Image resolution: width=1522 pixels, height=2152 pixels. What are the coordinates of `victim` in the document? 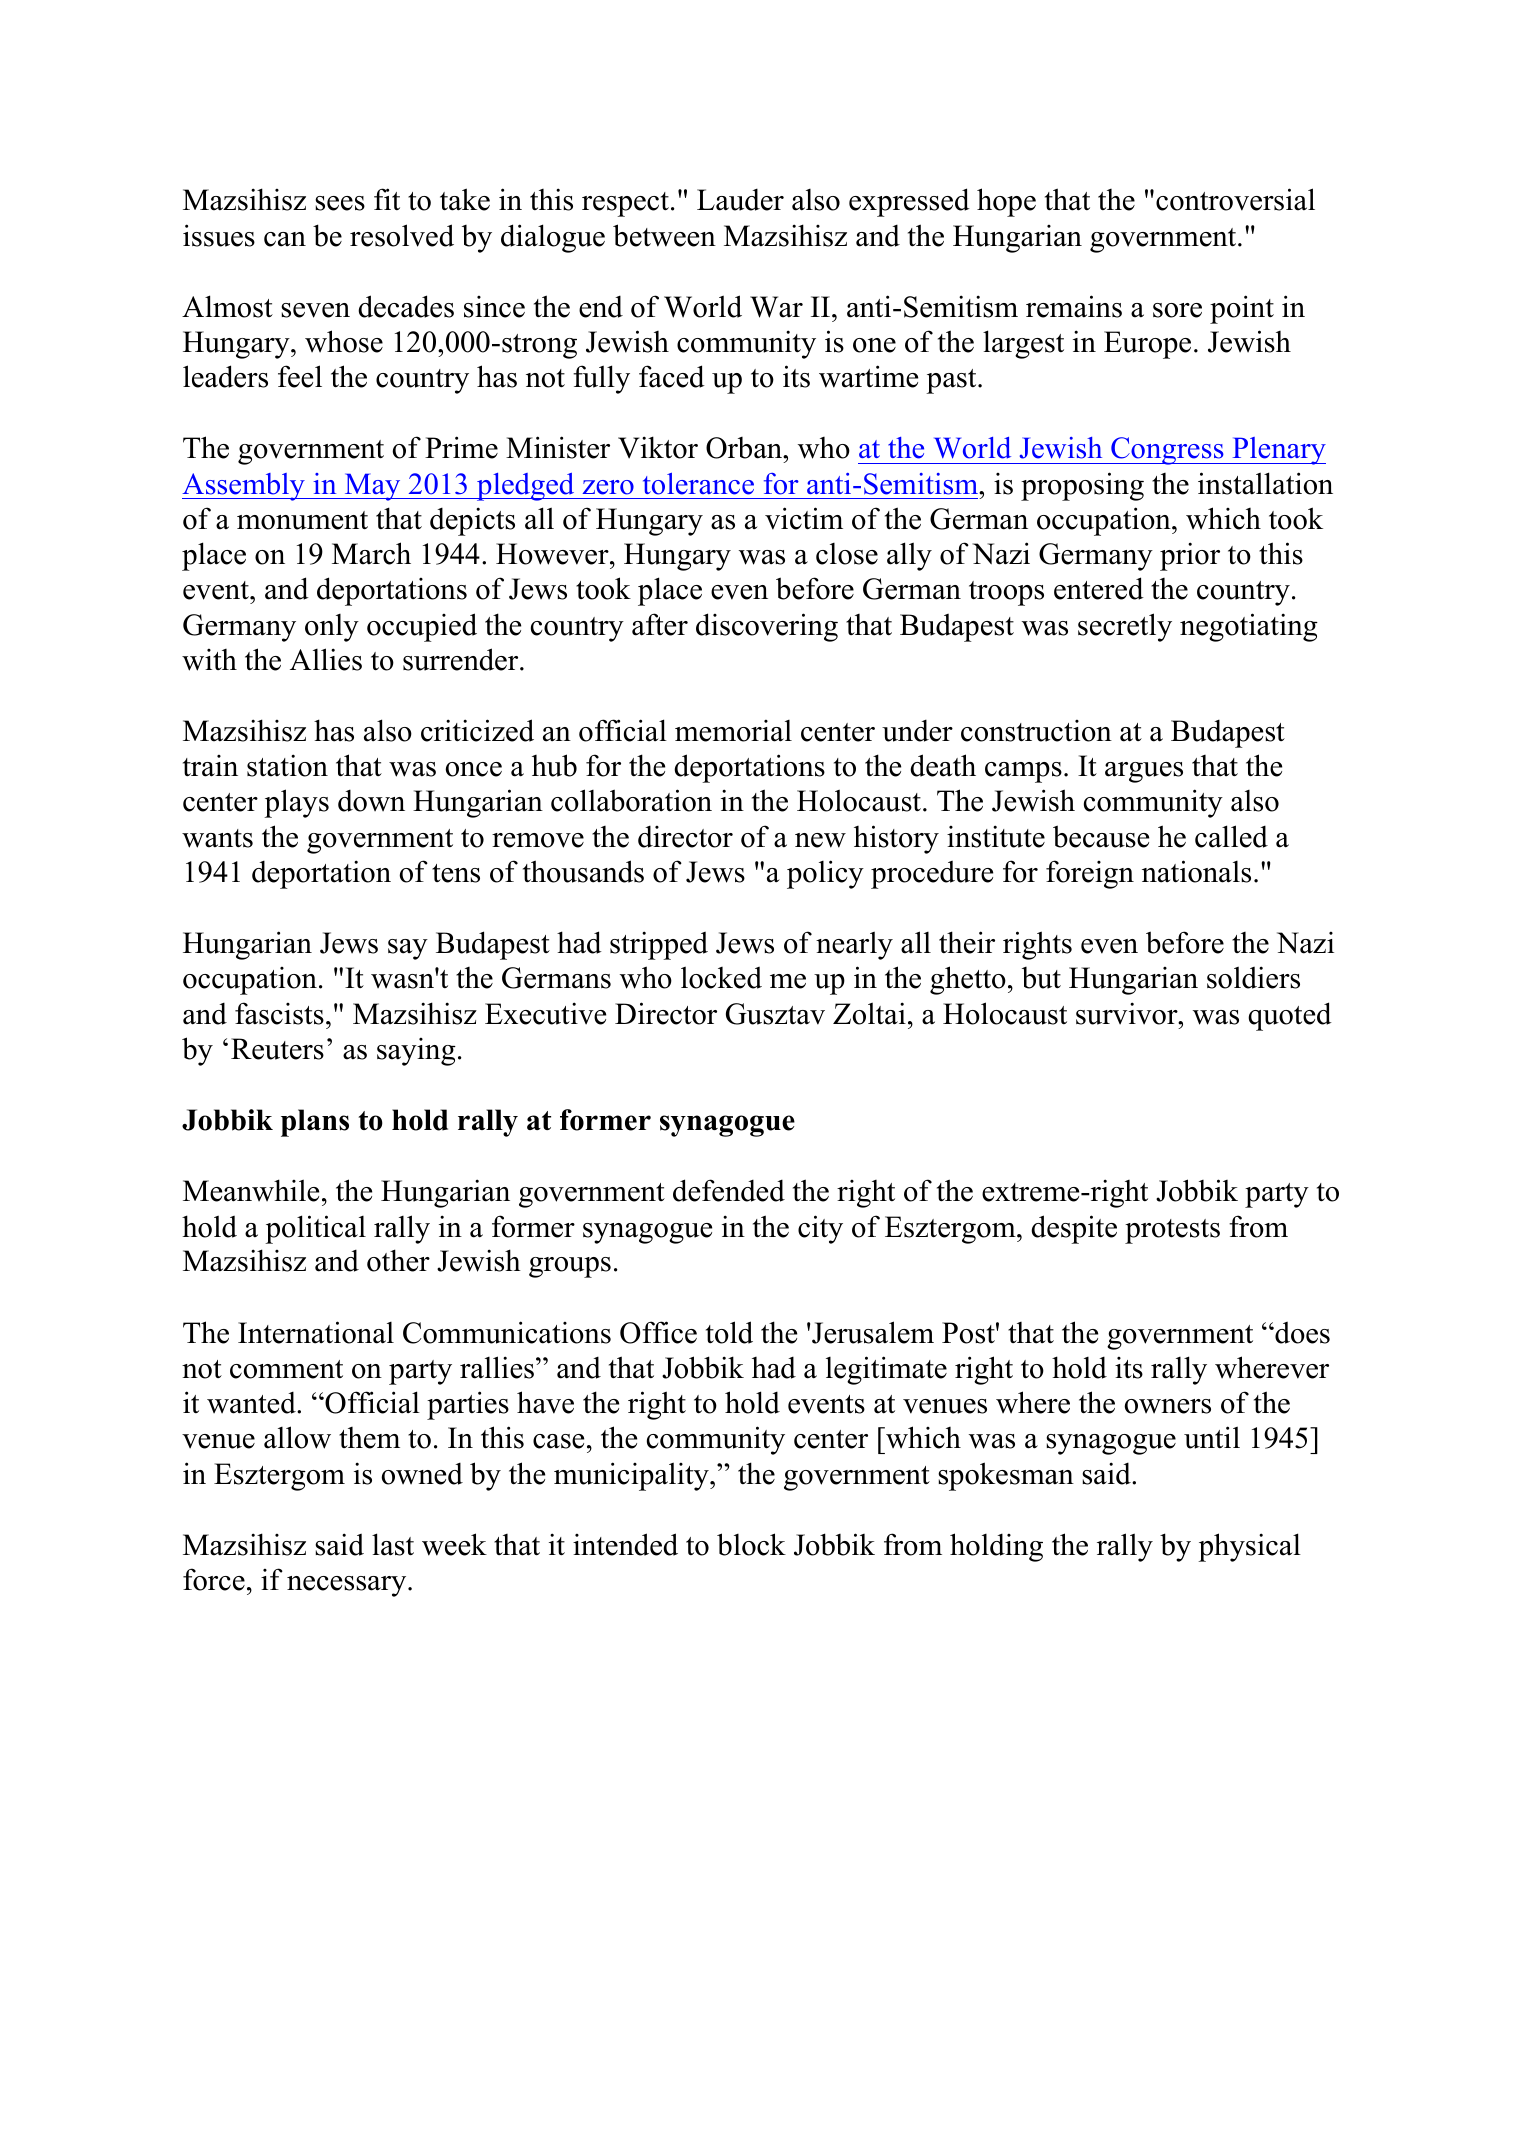 It's located at (804, 518).
